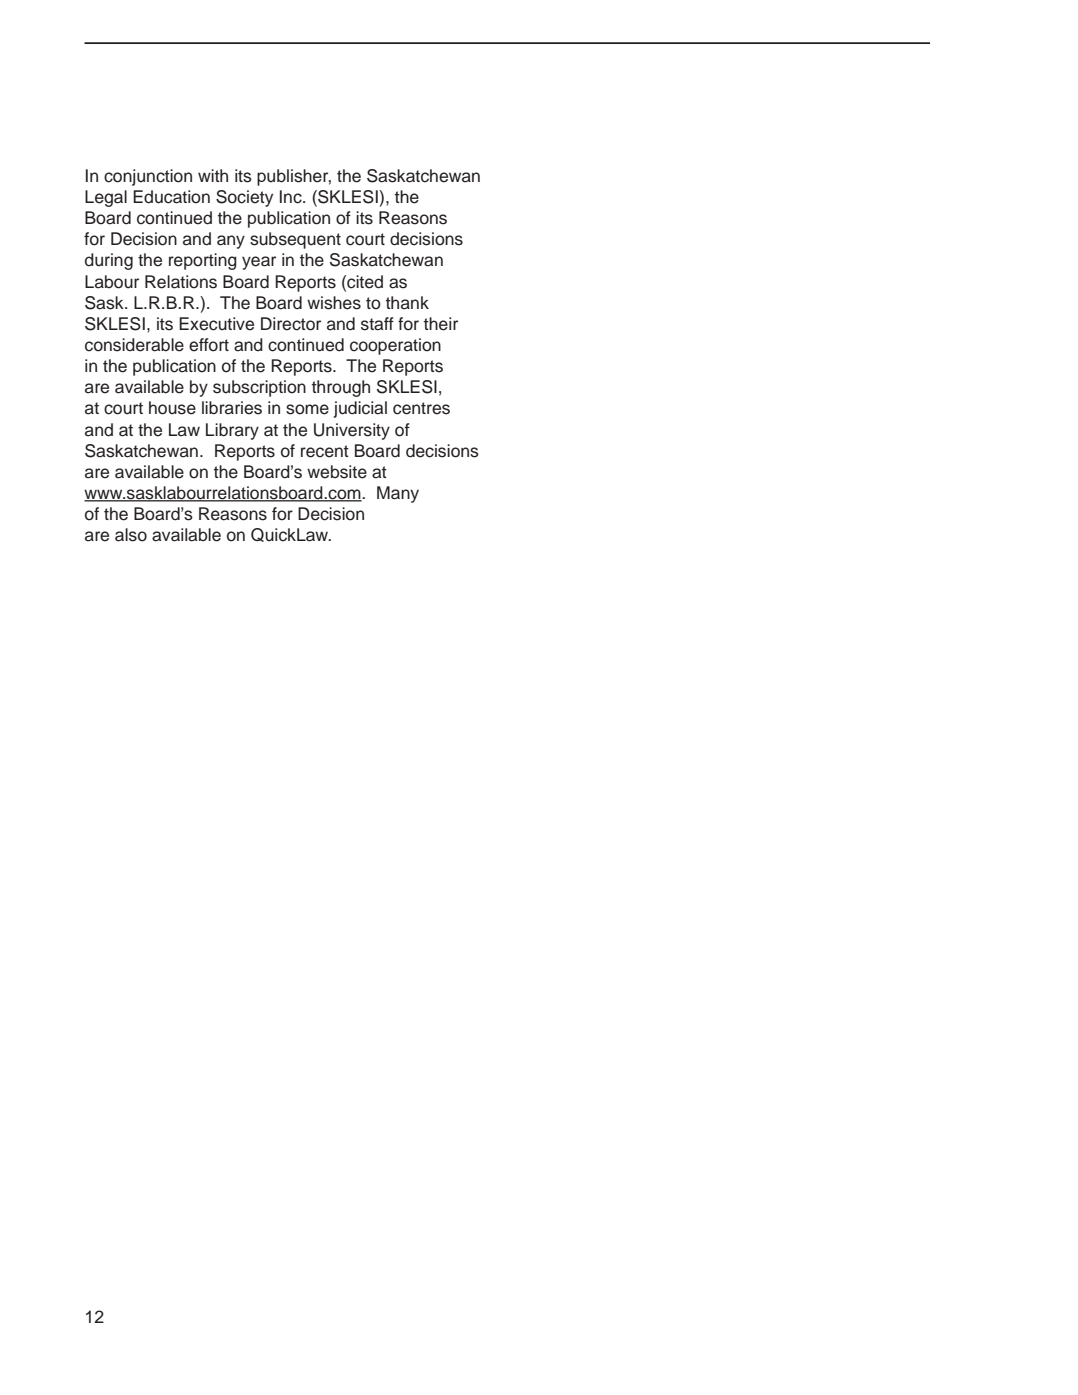  Describe the element at coordinates (407, 303) in the screenshot. I see `thank` at that location.
